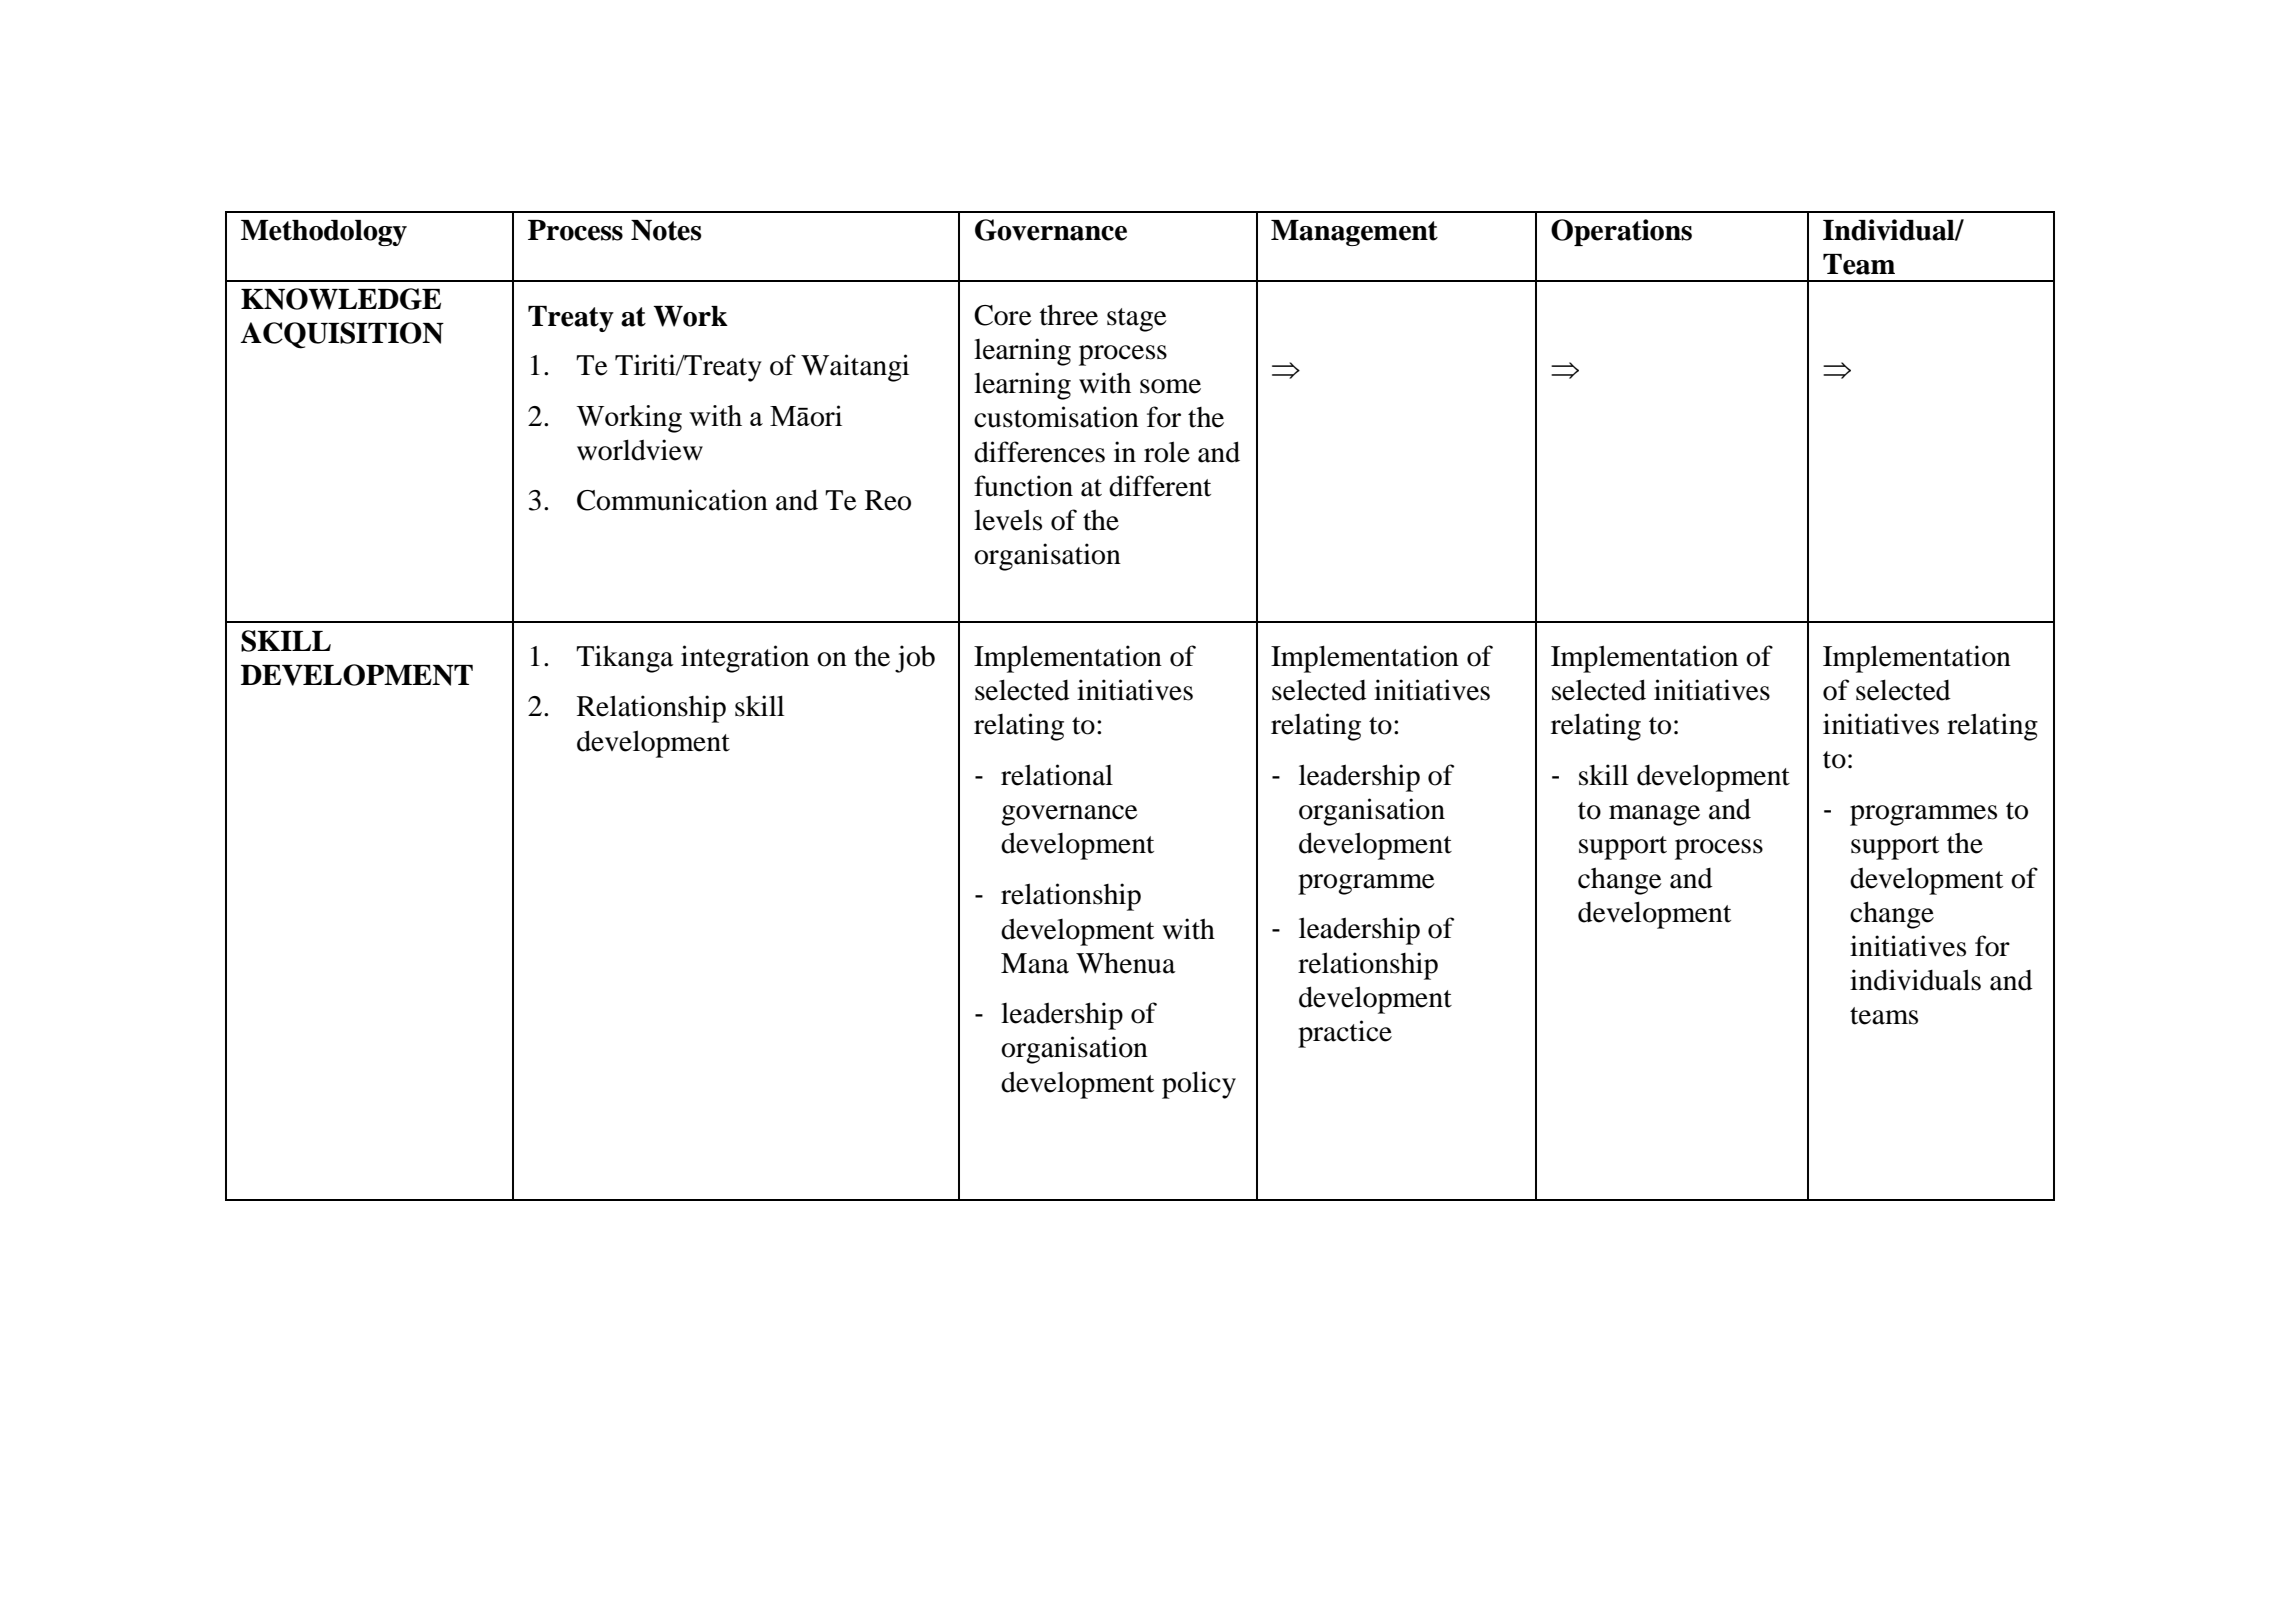  I want to click on Communication, so click(672, 500).
